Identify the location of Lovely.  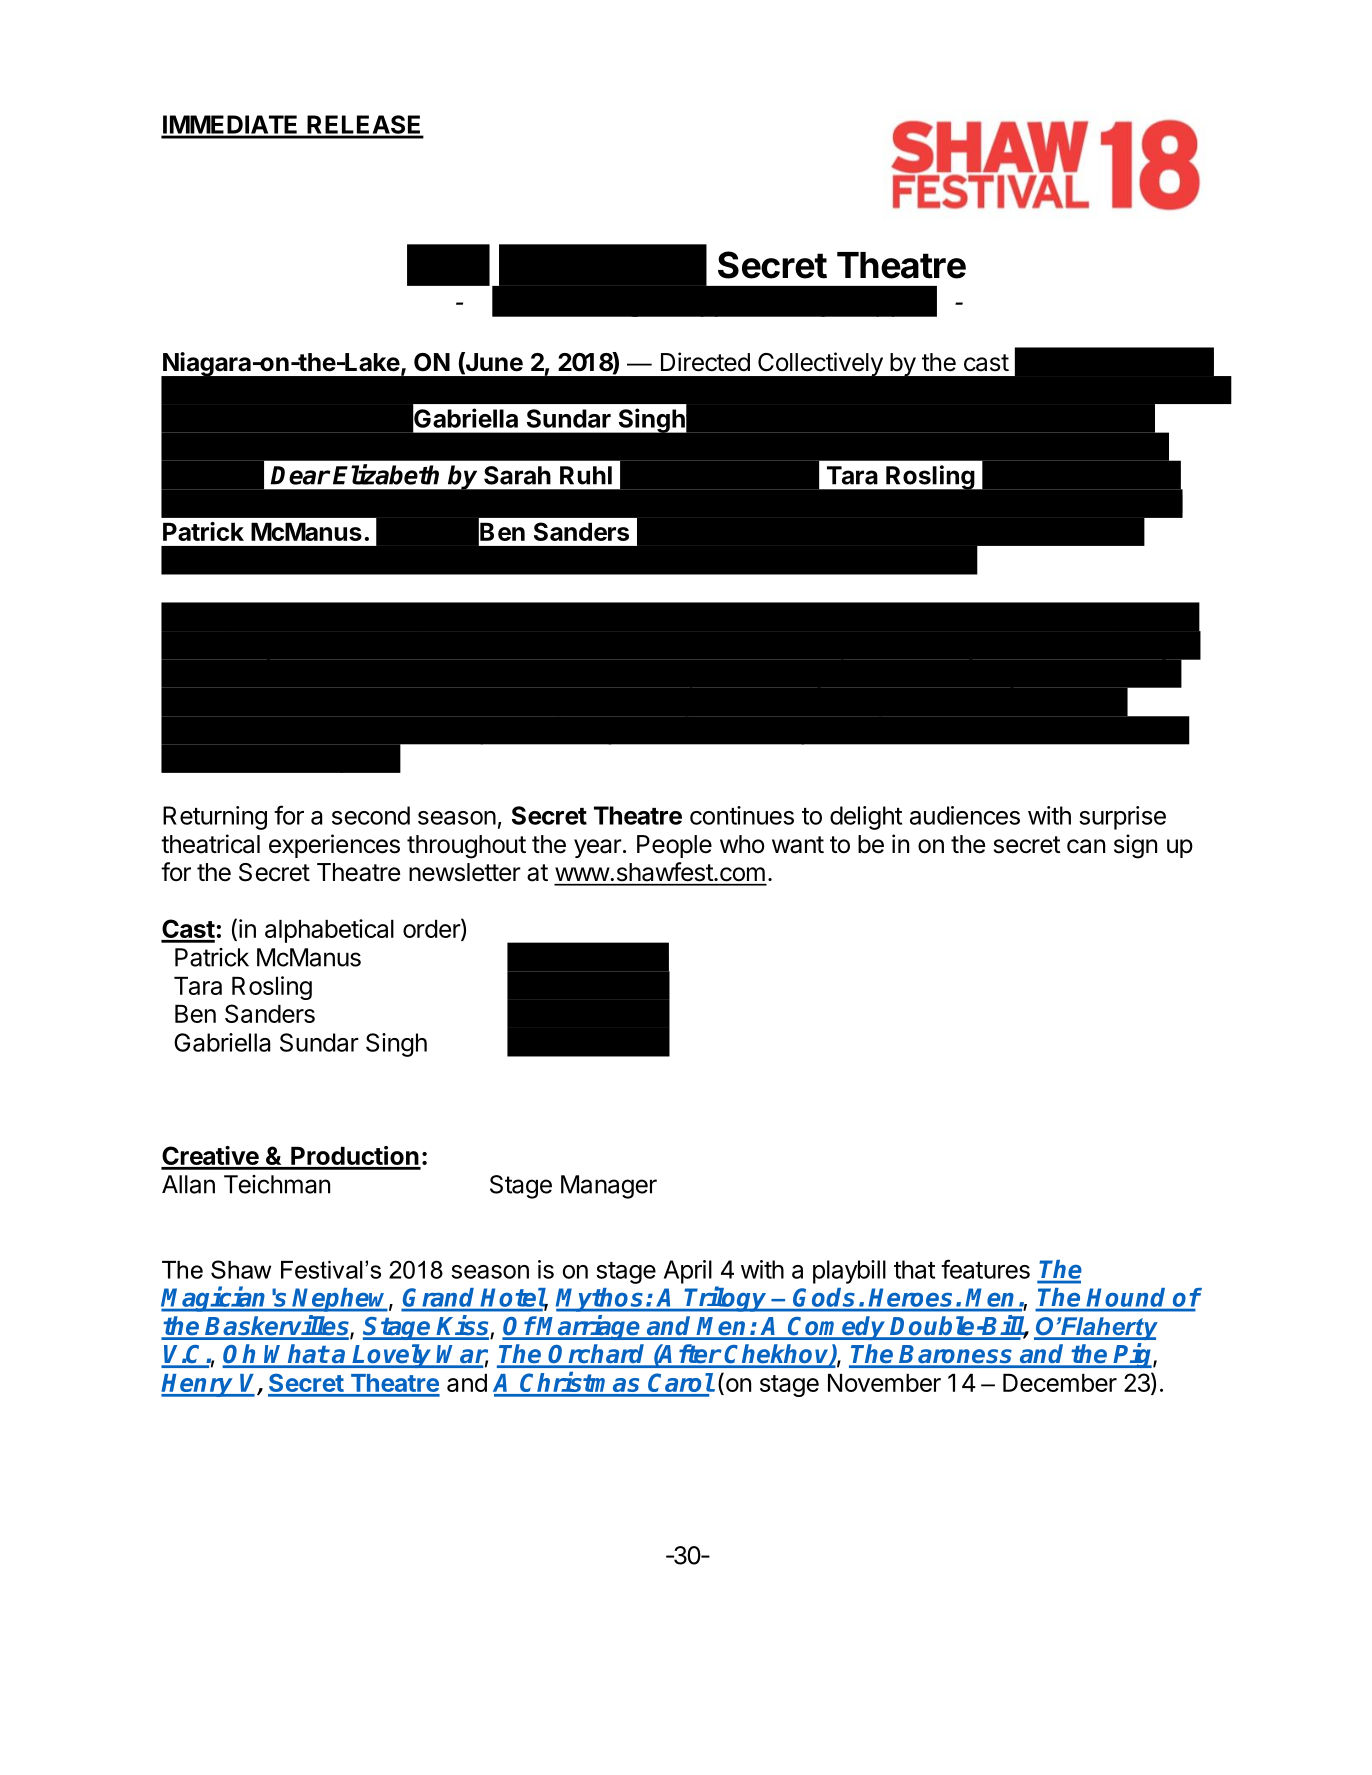
(392, 1356).
